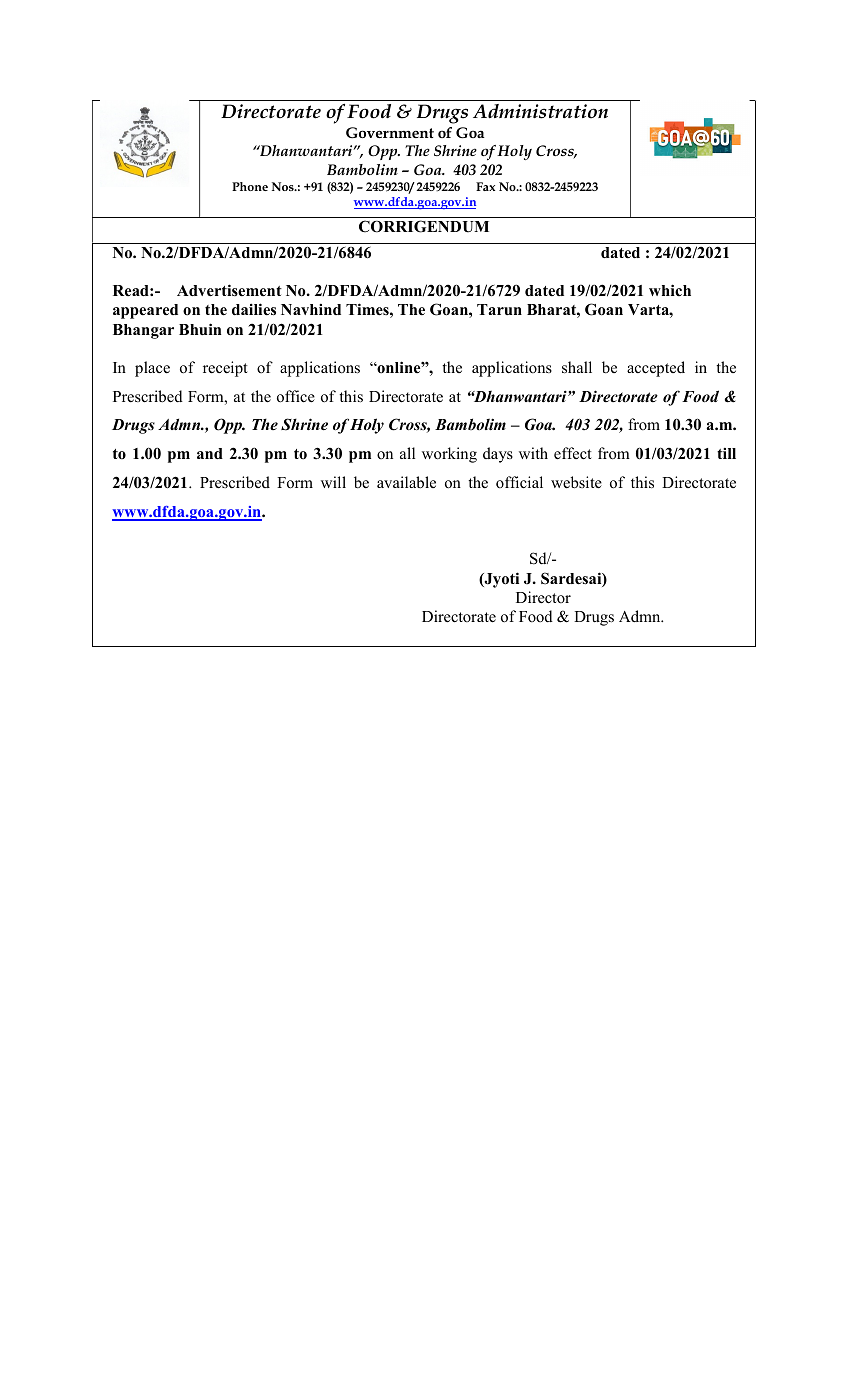  Describe the element at coordinates (540, 111) in the screenshot. I see `Administration` at that location.
